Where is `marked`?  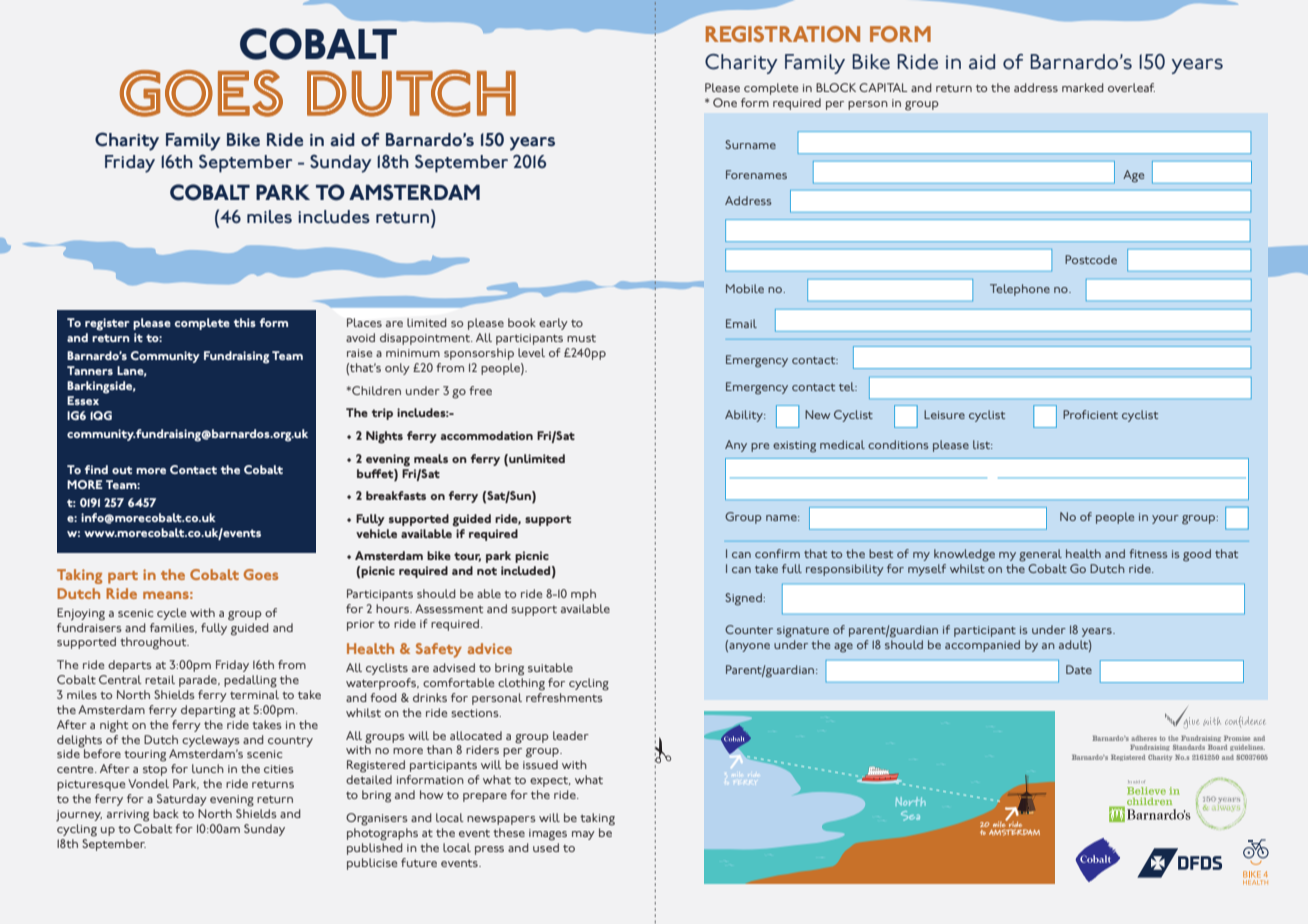
marked is located at coordinates (1083, 87).
